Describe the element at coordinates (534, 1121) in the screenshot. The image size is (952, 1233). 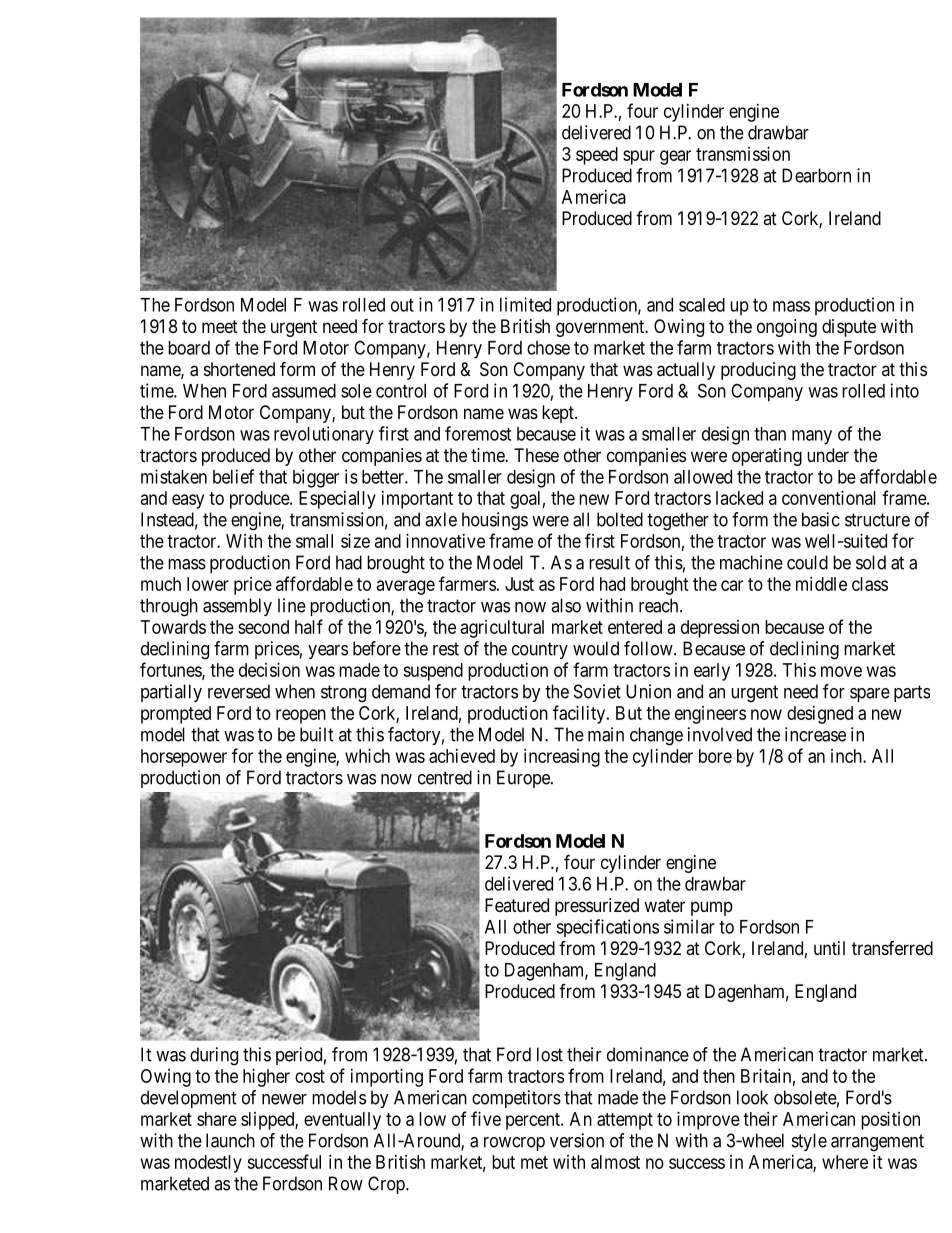
I see `percent` at that location.
